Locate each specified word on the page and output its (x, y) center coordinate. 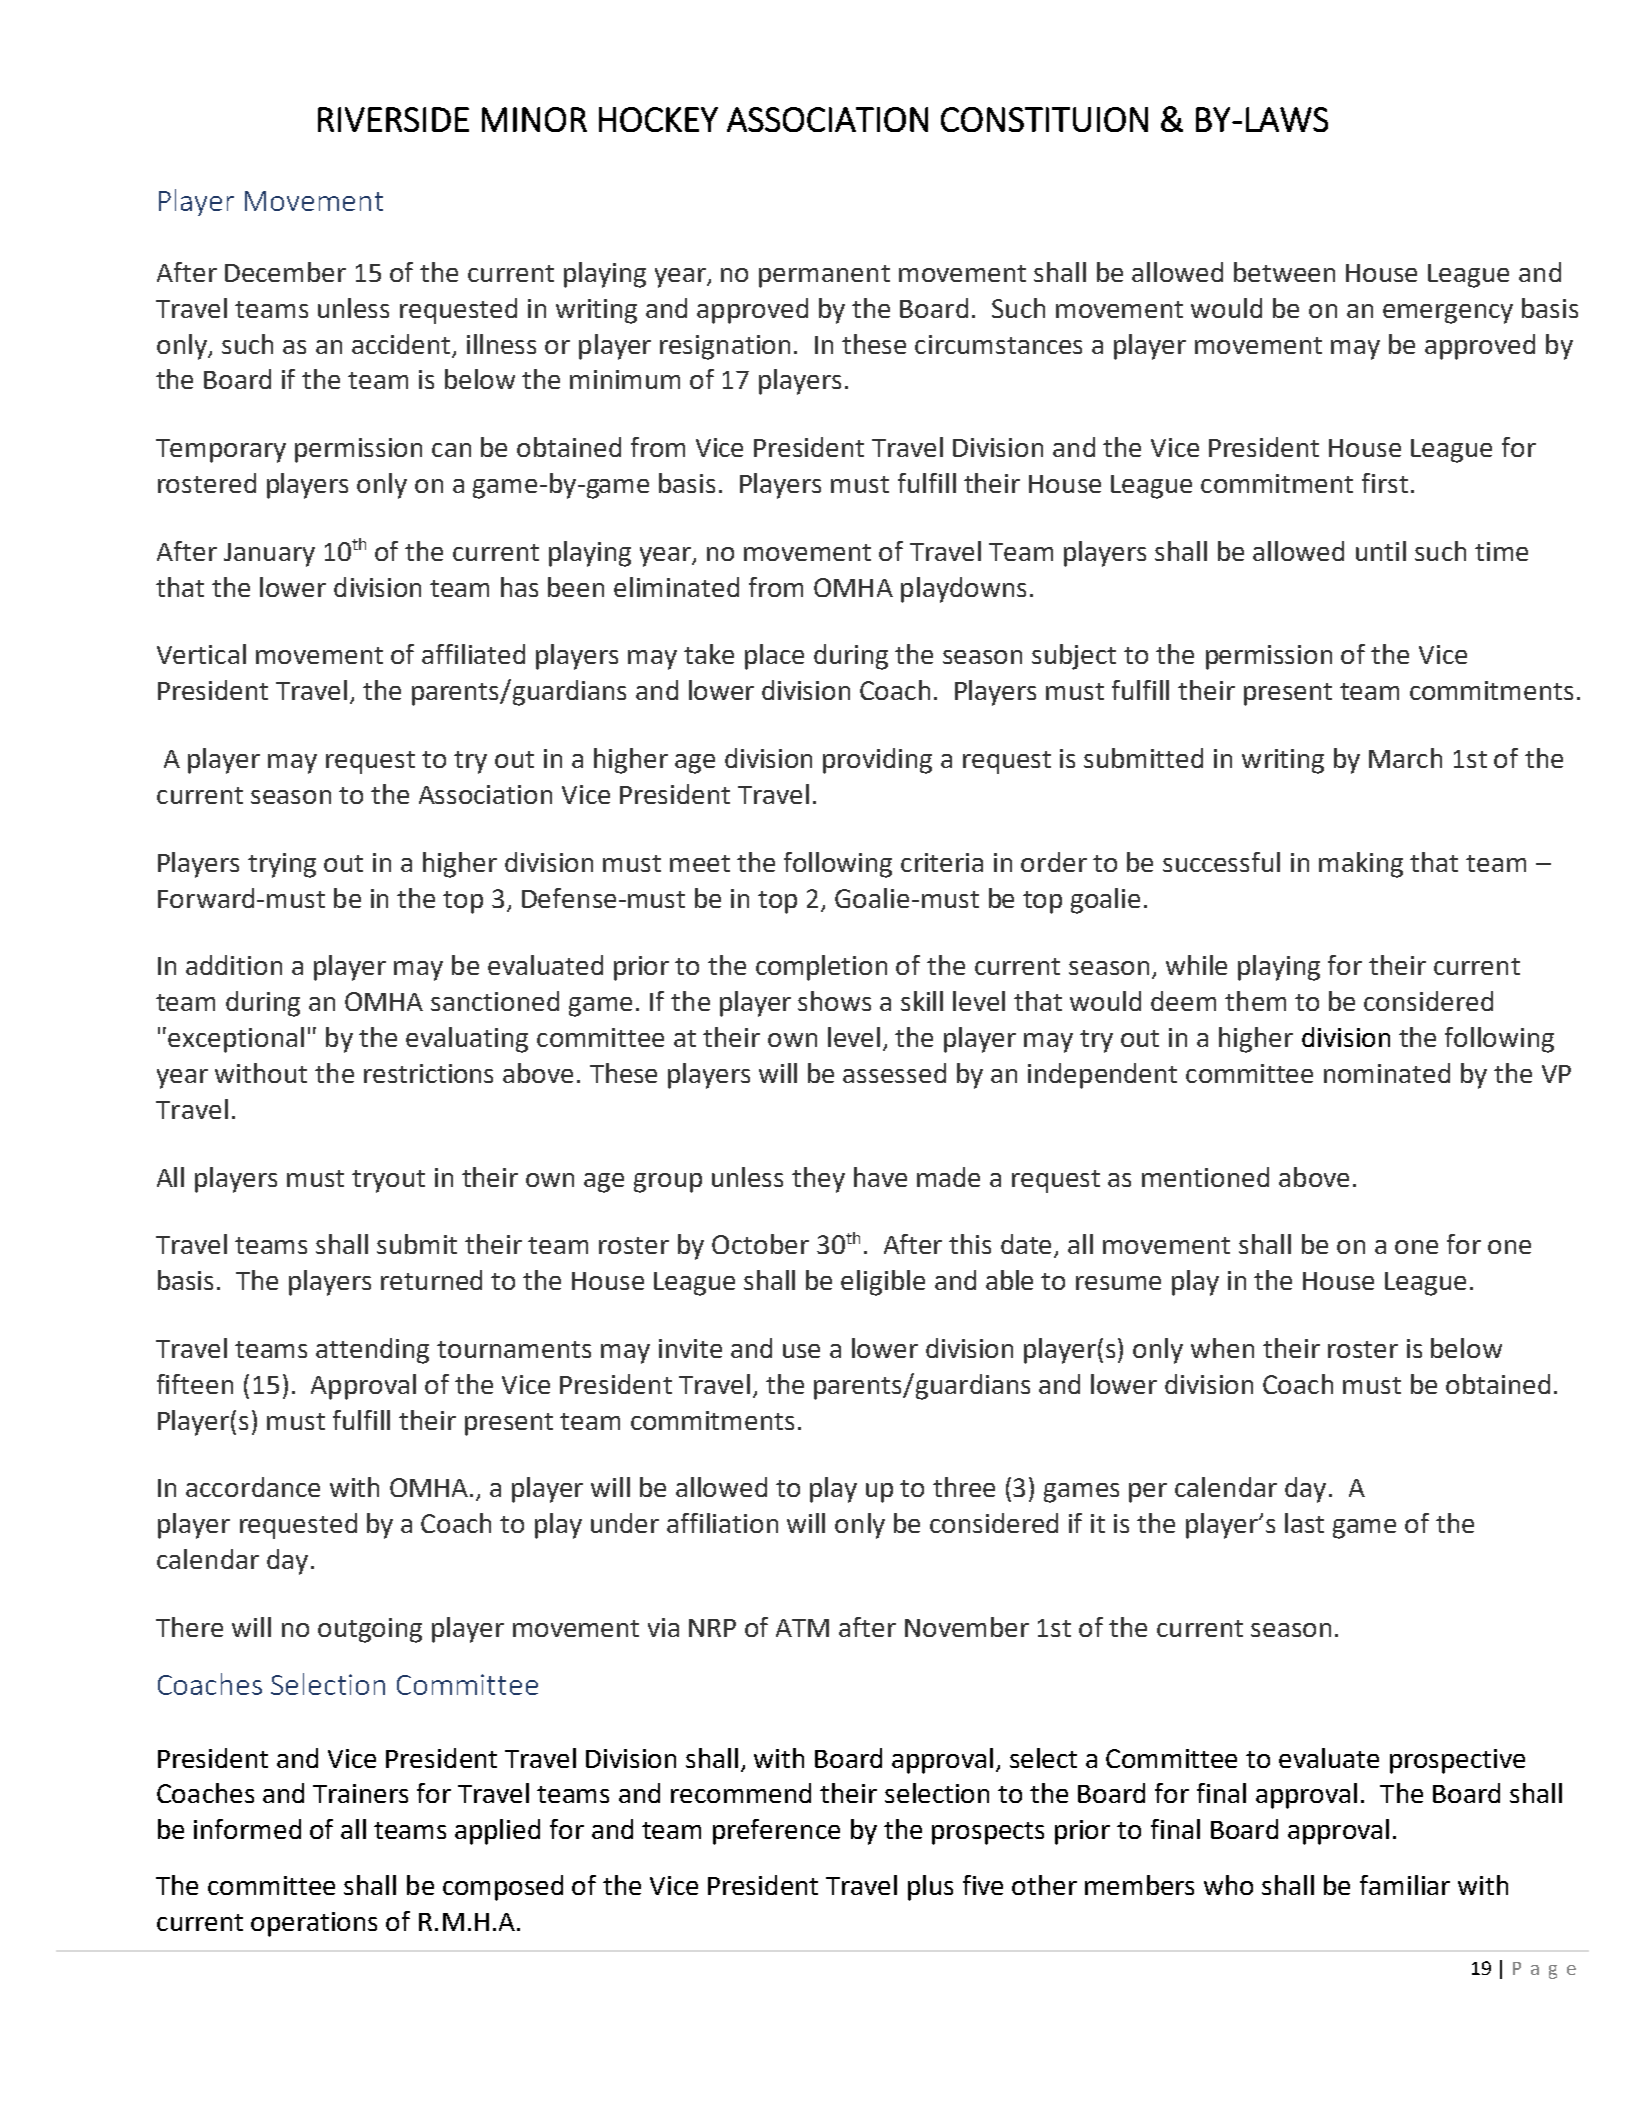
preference (776, 1832)
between (1284, 272)
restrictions (428, 1073)
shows (834, 1001)
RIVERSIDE (393, 119)
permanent (824, 276)
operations (314, 1924)
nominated (1387, 1073)
